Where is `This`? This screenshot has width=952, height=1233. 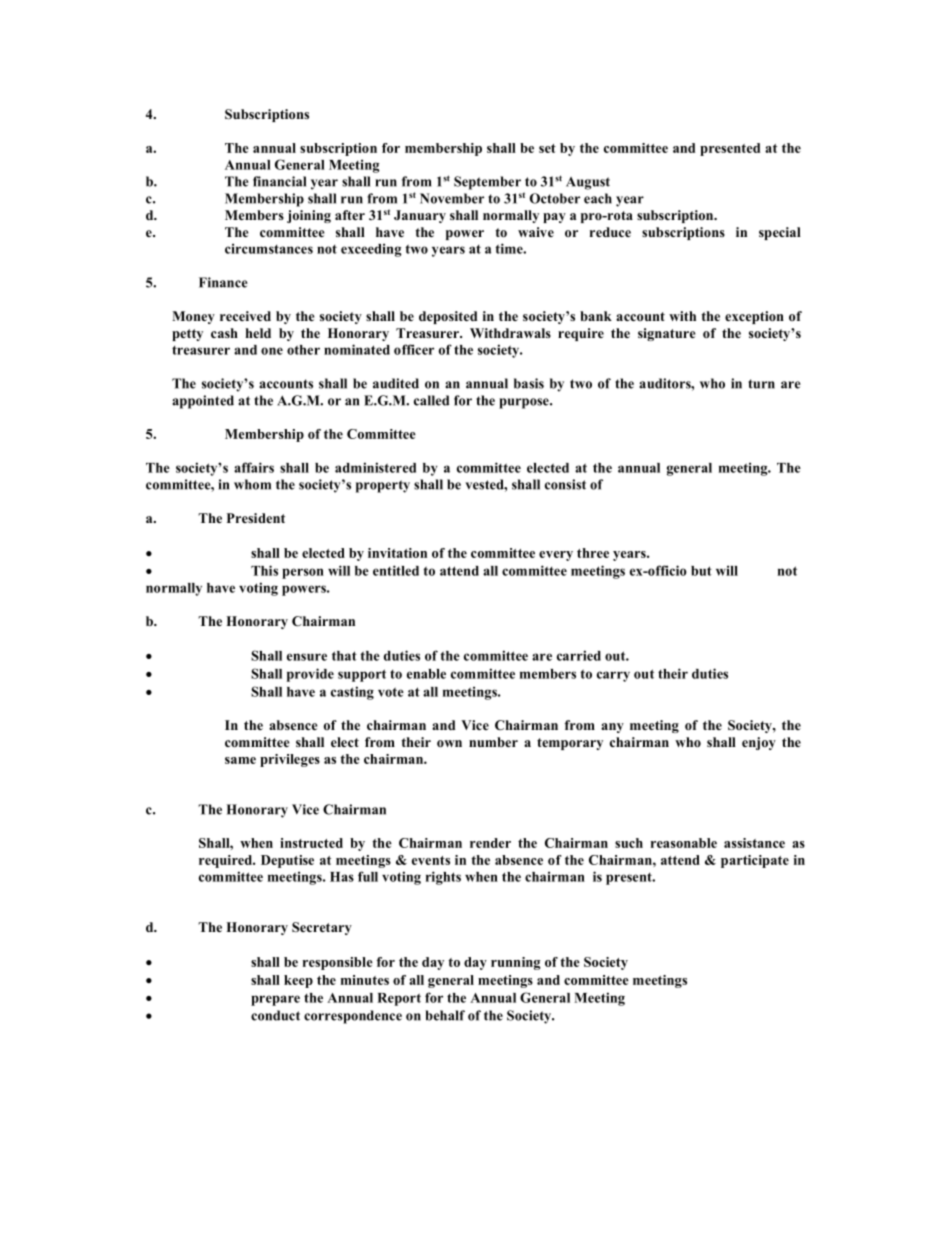 This is located at coordinates (264, 570).
